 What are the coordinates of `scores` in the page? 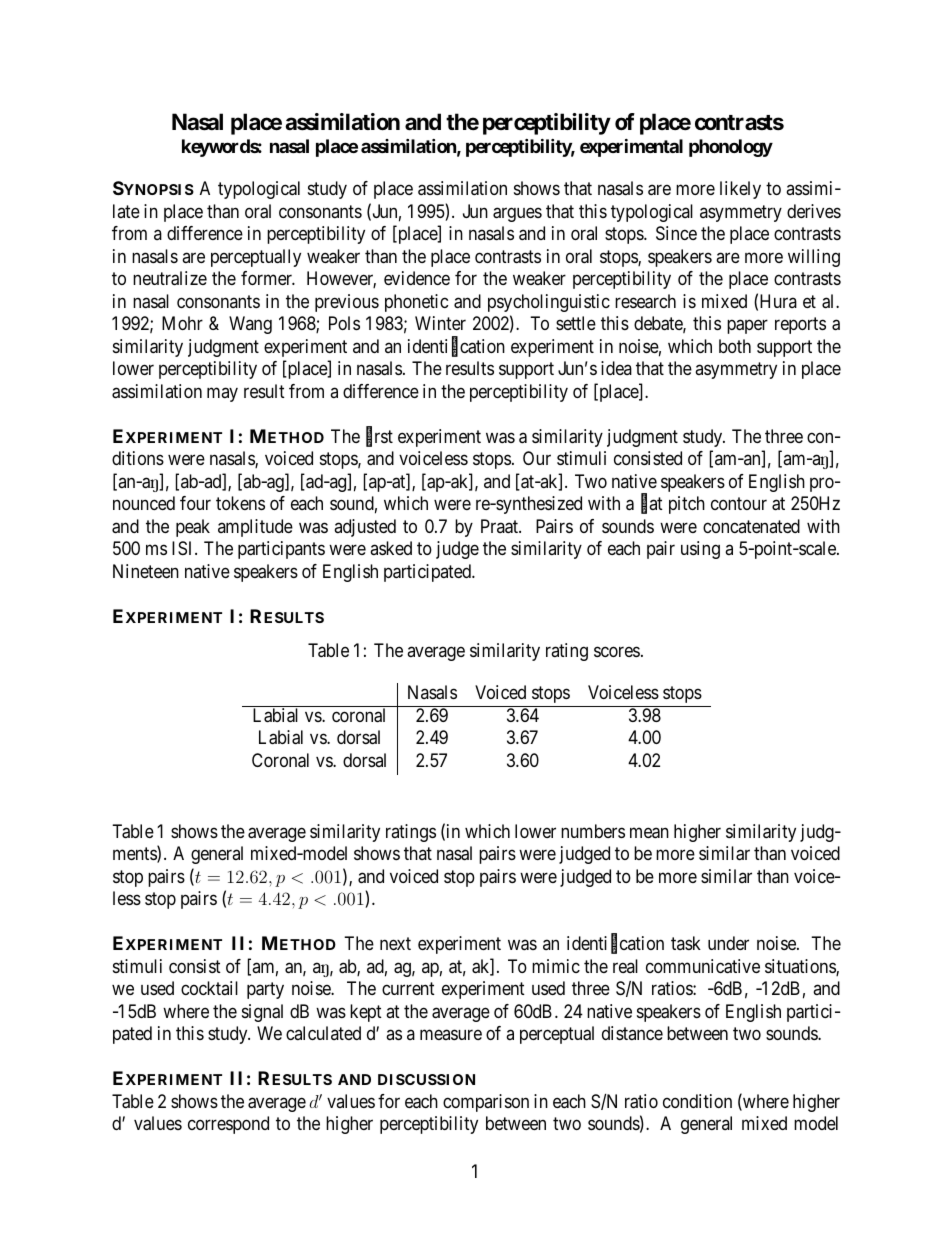 It's located at (617, 652).
